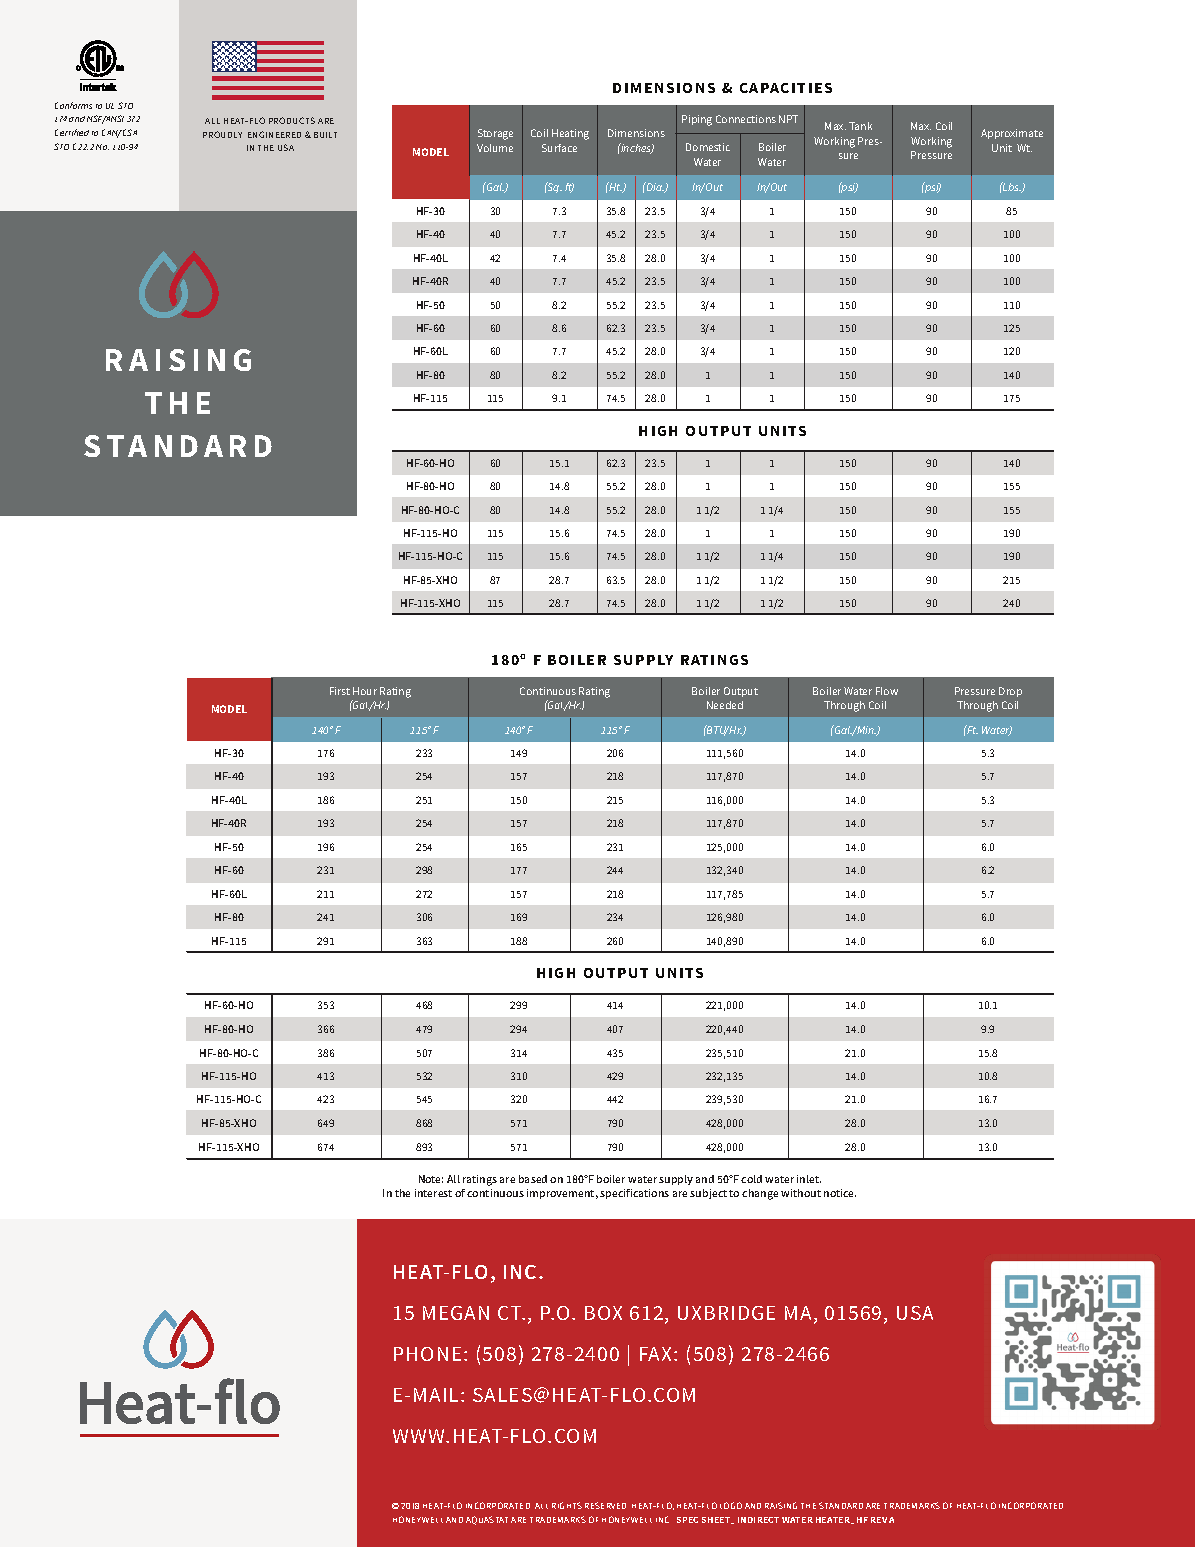  I want to click on PHONE, so click(427, 1354).
